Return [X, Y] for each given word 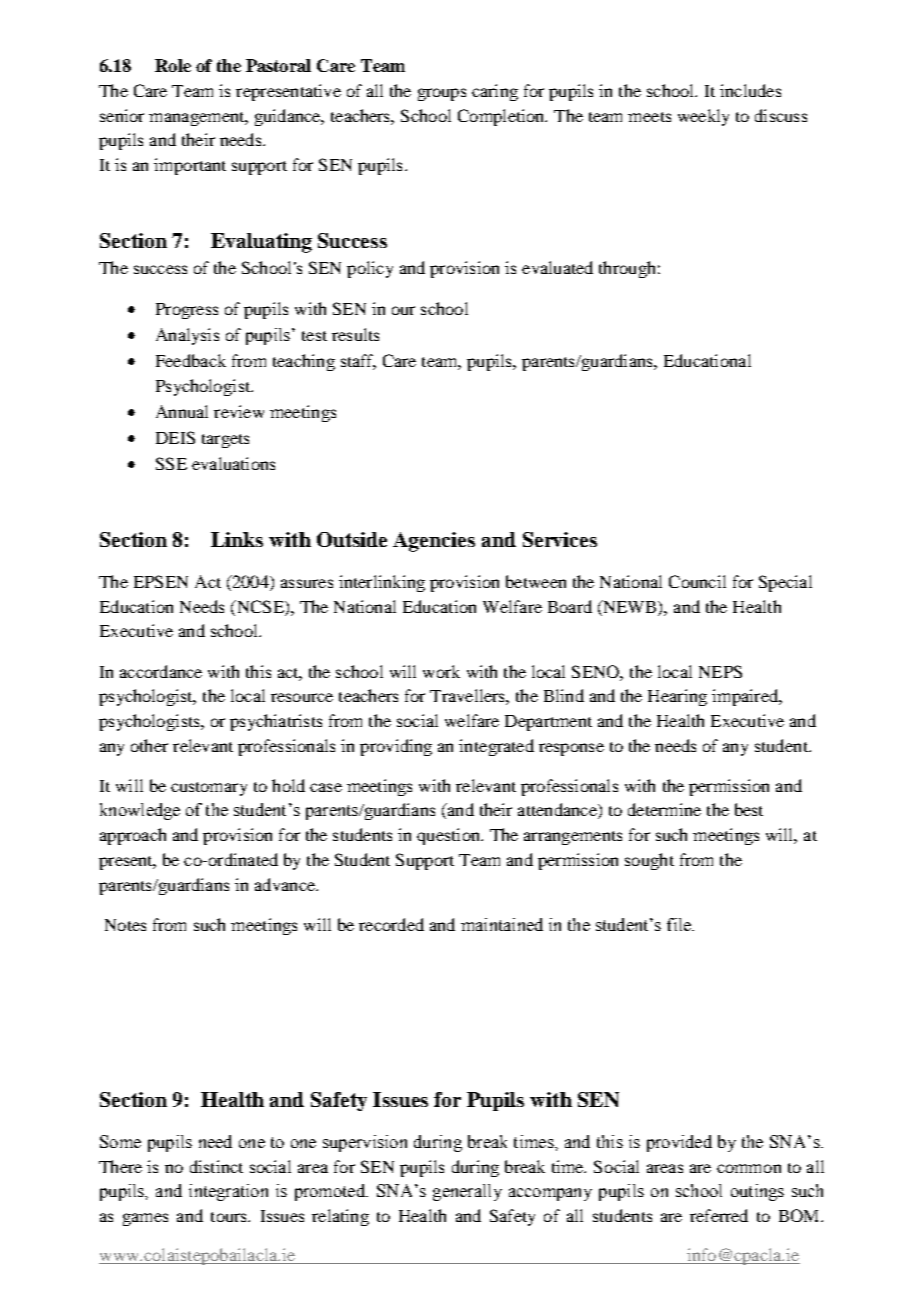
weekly [703, 117]
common [749, 1168]
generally [467, 1192]
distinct [216, 1166]
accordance [161, 671]
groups [442, 94]
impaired [746, 697]
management [198, 119]
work [441, 671]
